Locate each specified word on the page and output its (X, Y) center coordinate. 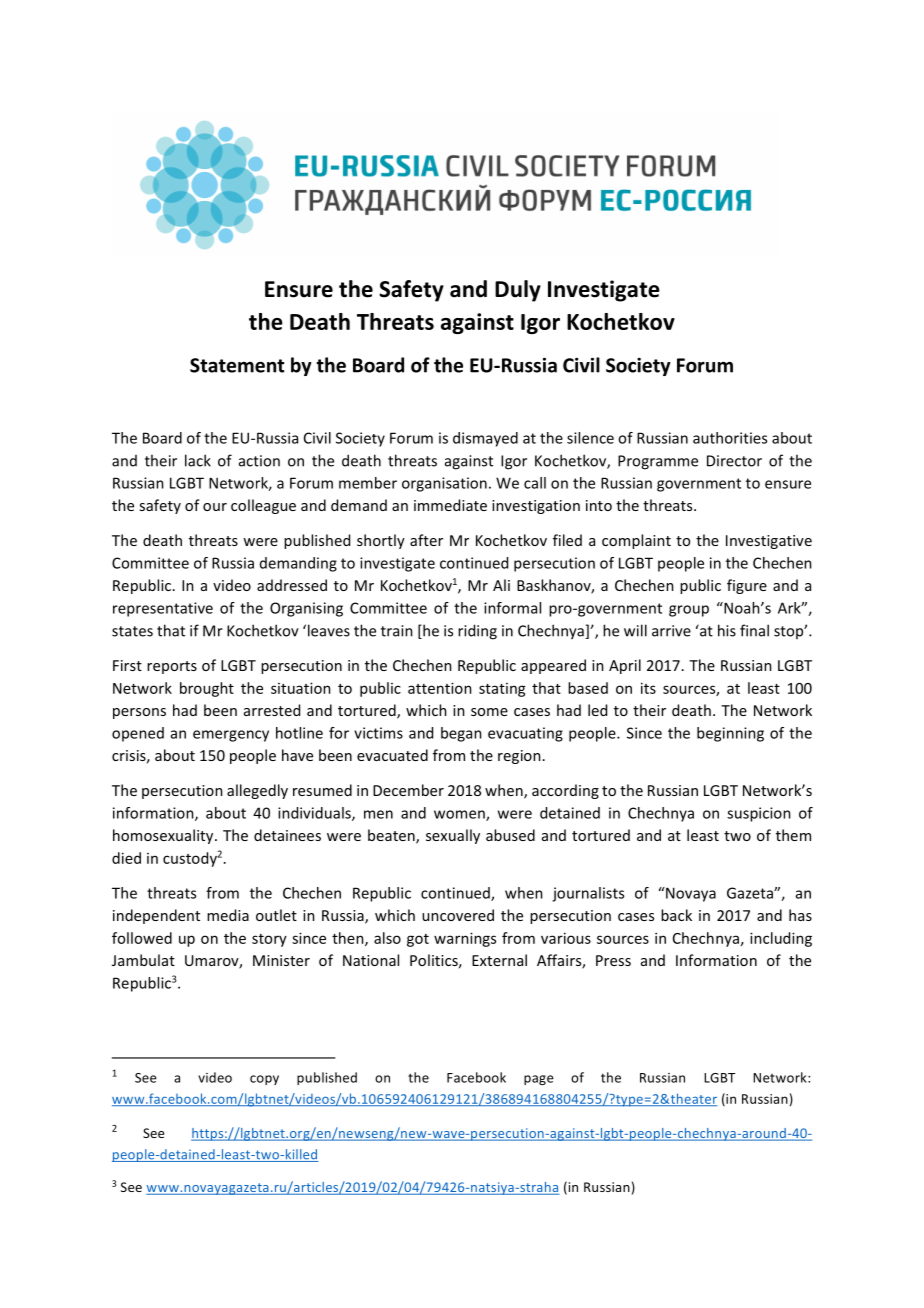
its (648, 688)
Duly (518, 291)
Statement (237, 365)
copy (264, 1080)
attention (440, 688)
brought (207, 689)
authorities (730, 438)
